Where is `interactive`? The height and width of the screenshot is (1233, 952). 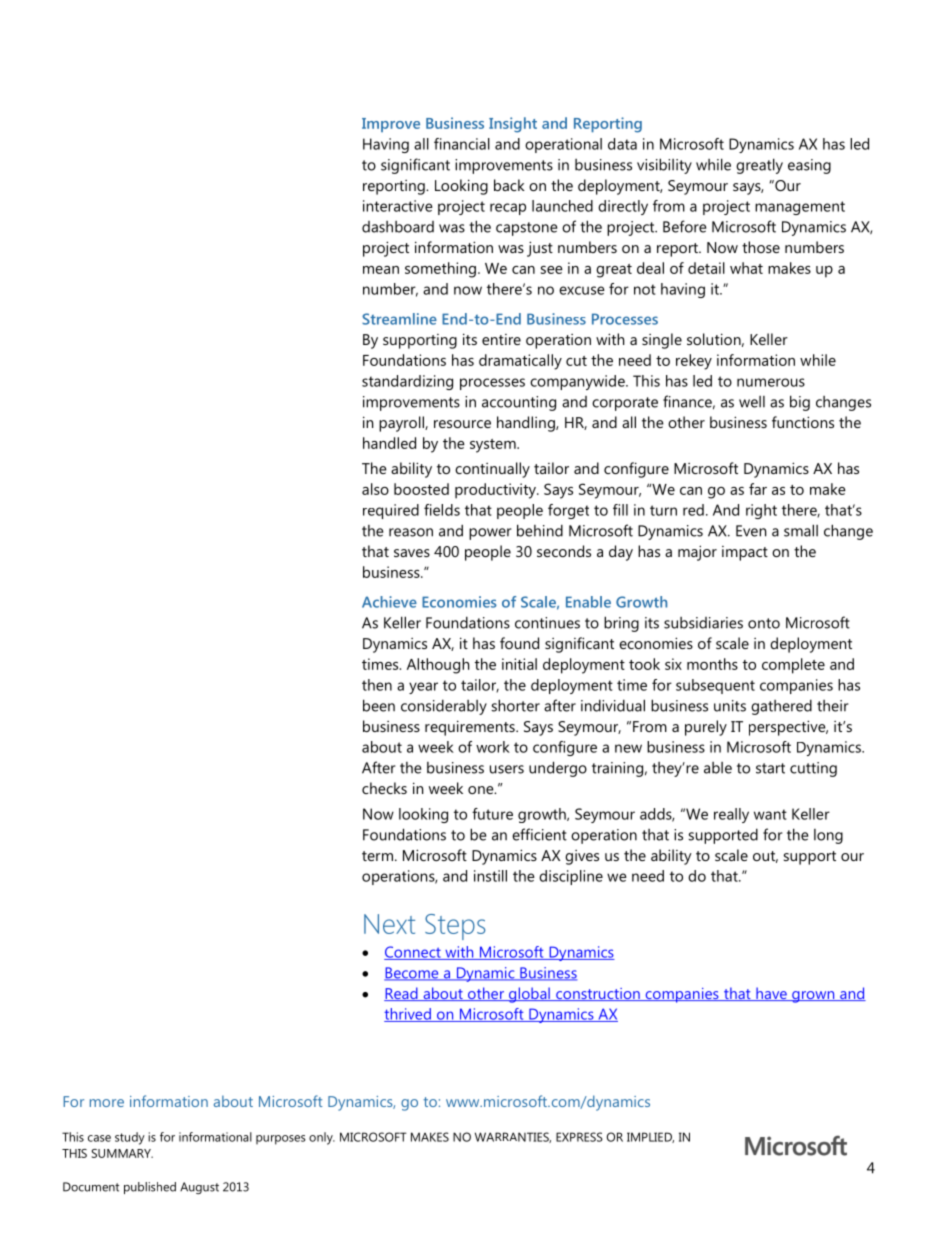
interactive is located at coordinates (398, 206).
